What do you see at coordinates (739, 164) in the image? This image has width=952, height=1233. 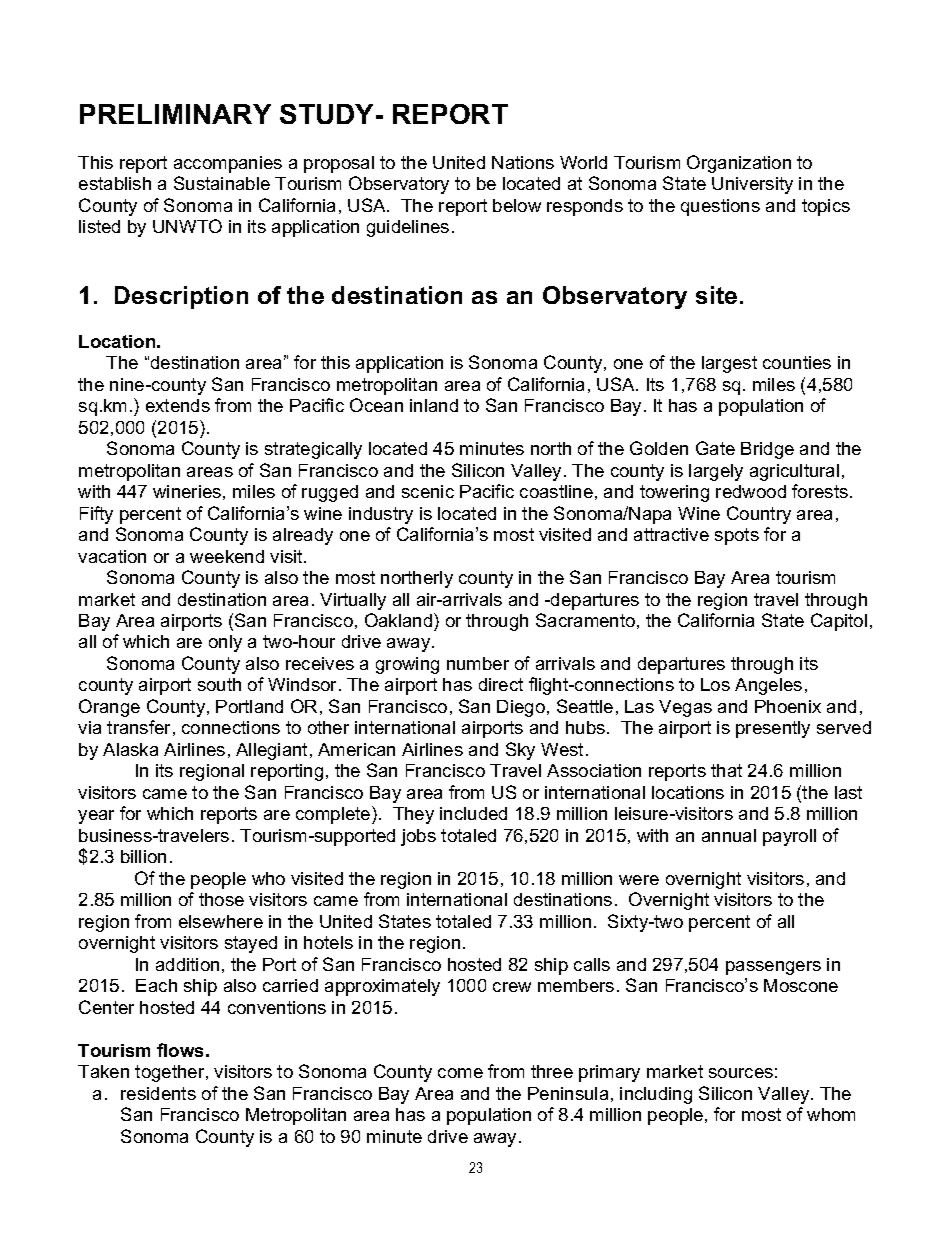 I see `Organization` at bounding box center [739, 164].
